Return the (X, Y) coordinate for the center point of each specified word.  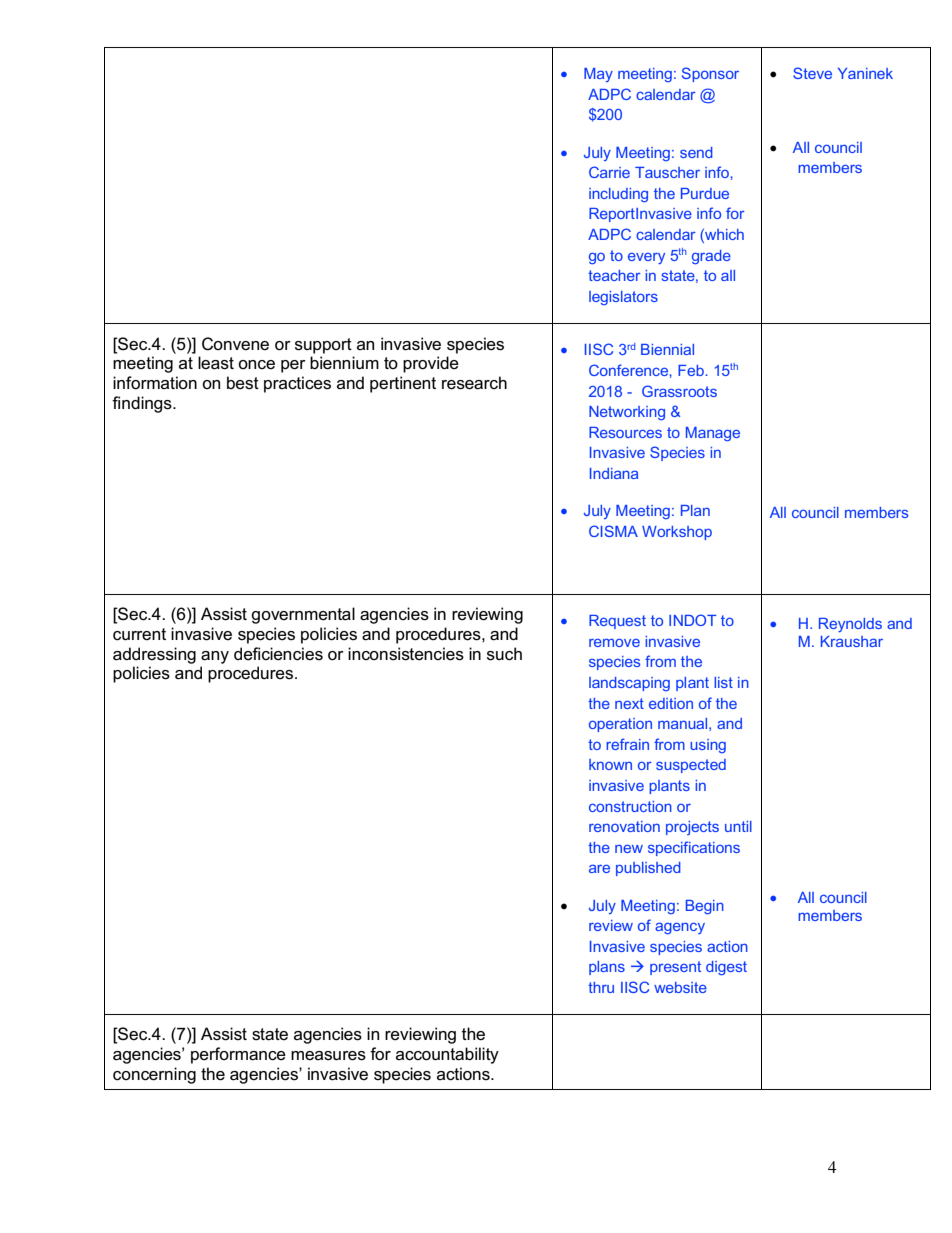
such (504, 654)
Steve (812, 73)
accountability (447, 1055)
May (598, 75)
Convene (235, 344)
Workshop (677, 533)
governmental (303, 615)
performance (238, 1055)
